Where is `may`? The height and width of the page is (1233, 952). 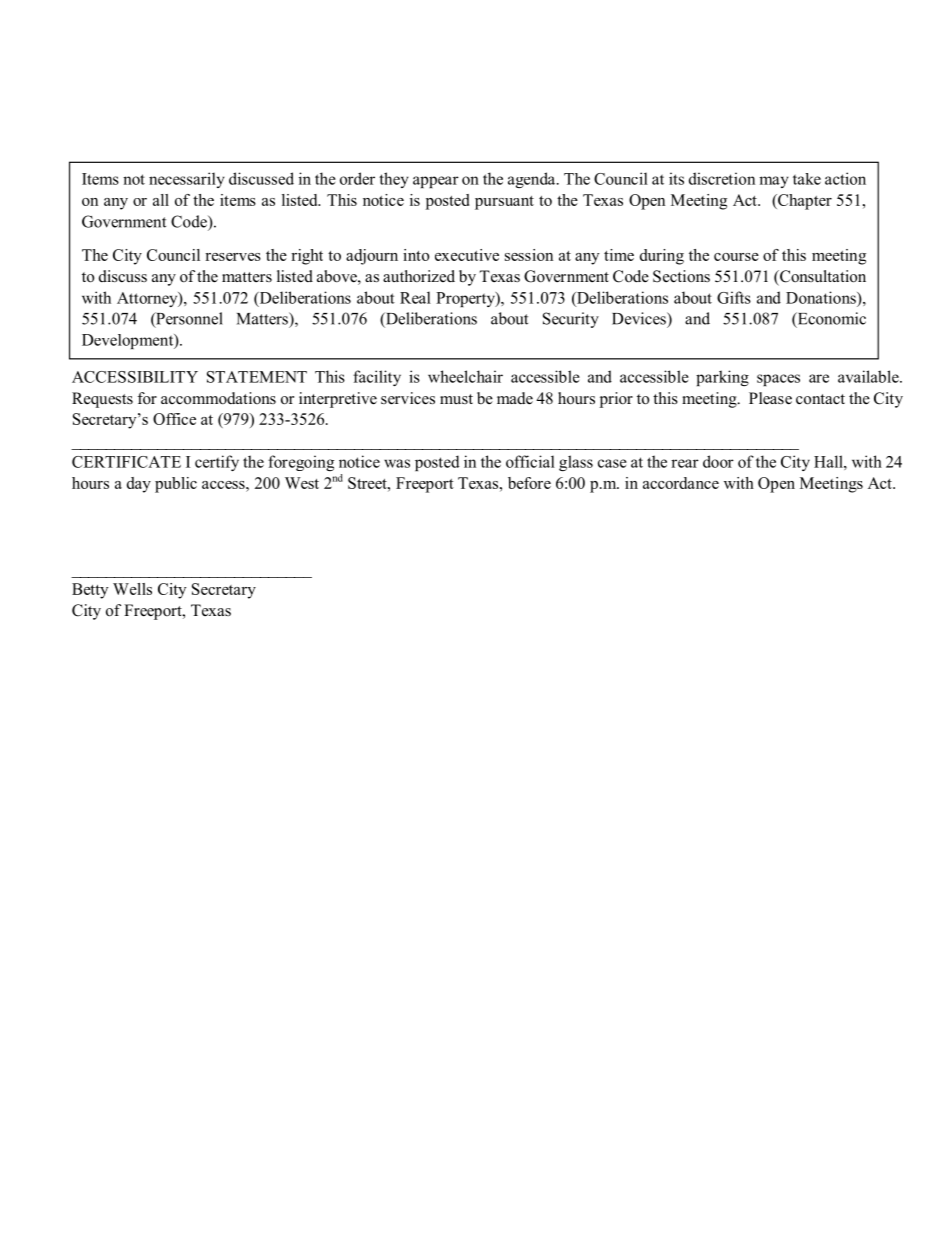
may is located at coordinates (774, 182).
